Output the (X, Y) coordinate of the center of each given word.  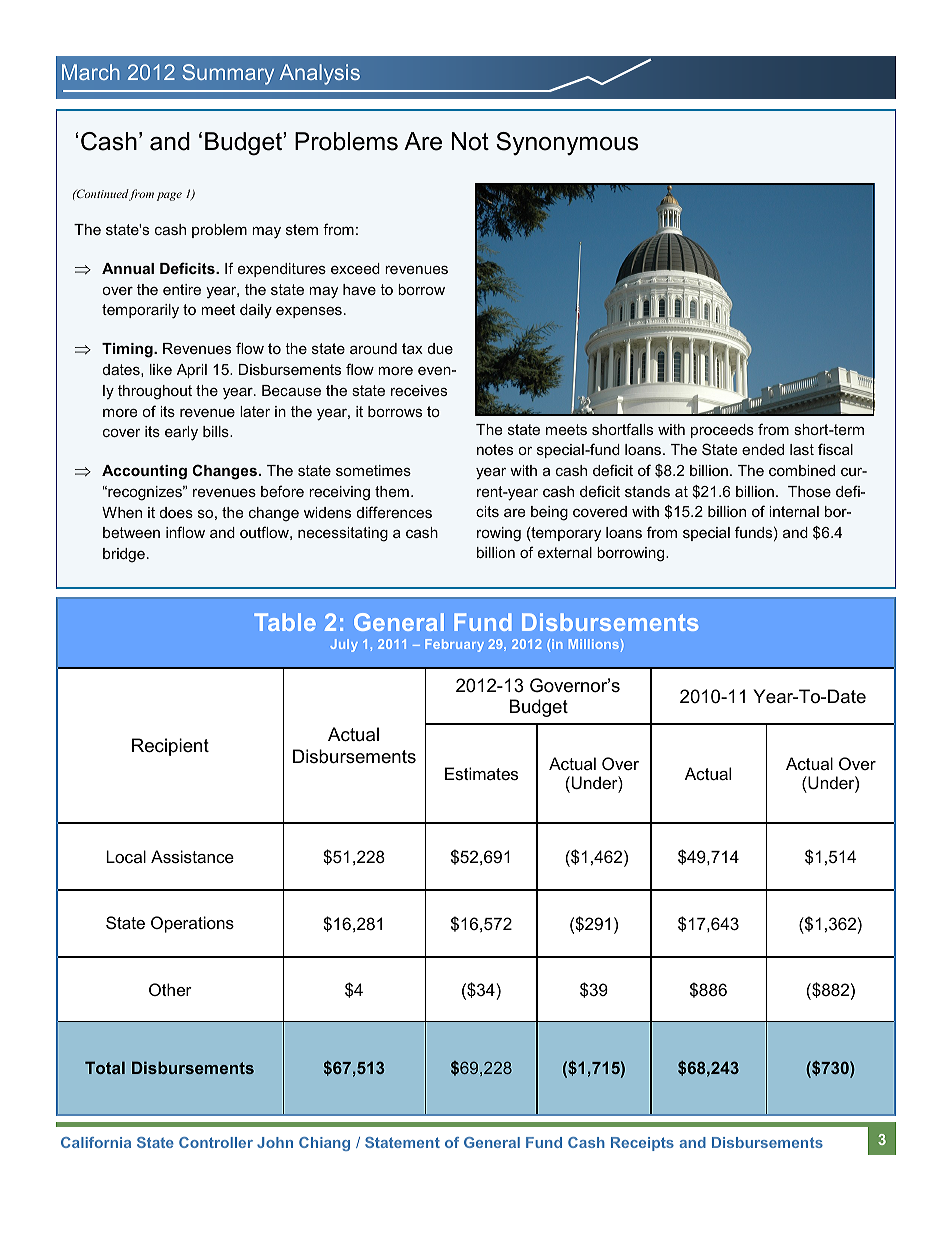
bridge (124, 555)
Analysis (319, 74)
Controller (216, 1142)
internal (794, 511)
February (454, 645)
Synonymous (567, 143)
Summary (228, 74)
